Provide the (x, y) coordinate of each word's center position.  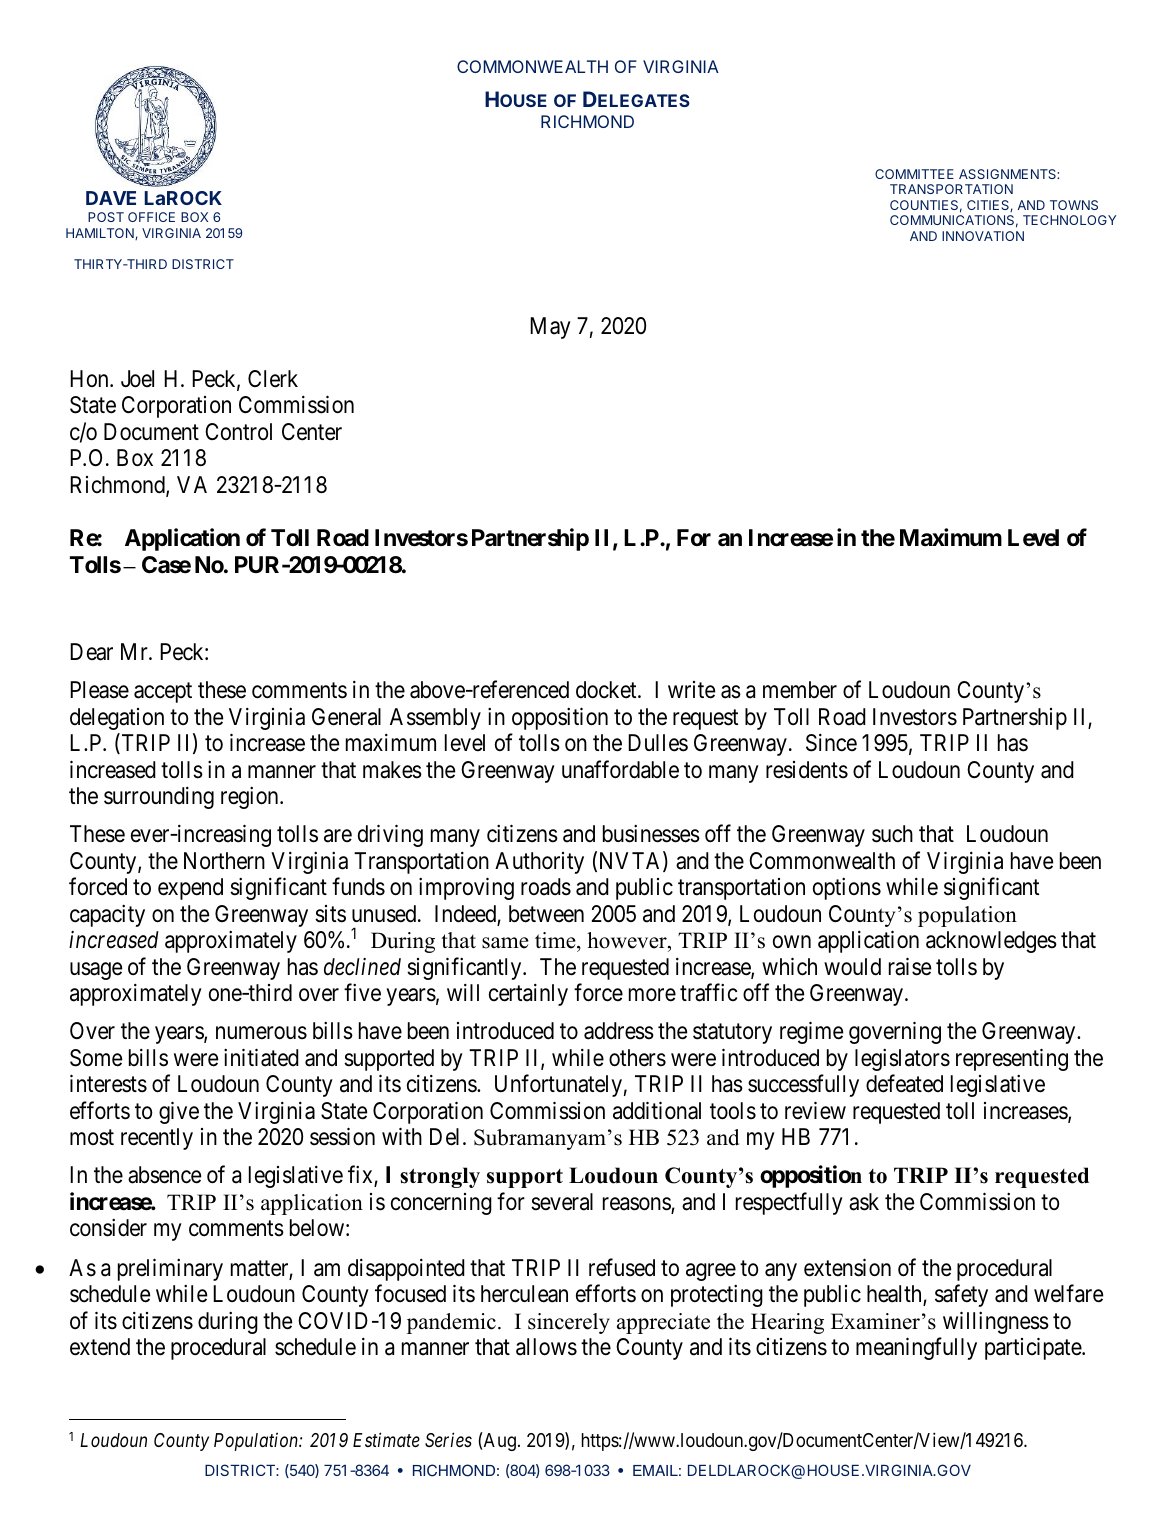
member (800, 690)
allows (546, 1347)
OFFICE (151, 217)
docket (607, 690)
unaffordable (620, 769)
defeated (904, 1084)
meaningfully (916, 1349)
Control (238, 431)
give (179, 1112)
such (892, 834)
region (251, 798)
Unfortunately (558, 1086)
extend (100, 1347)
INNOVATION (983, 236)
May (550, 328)
